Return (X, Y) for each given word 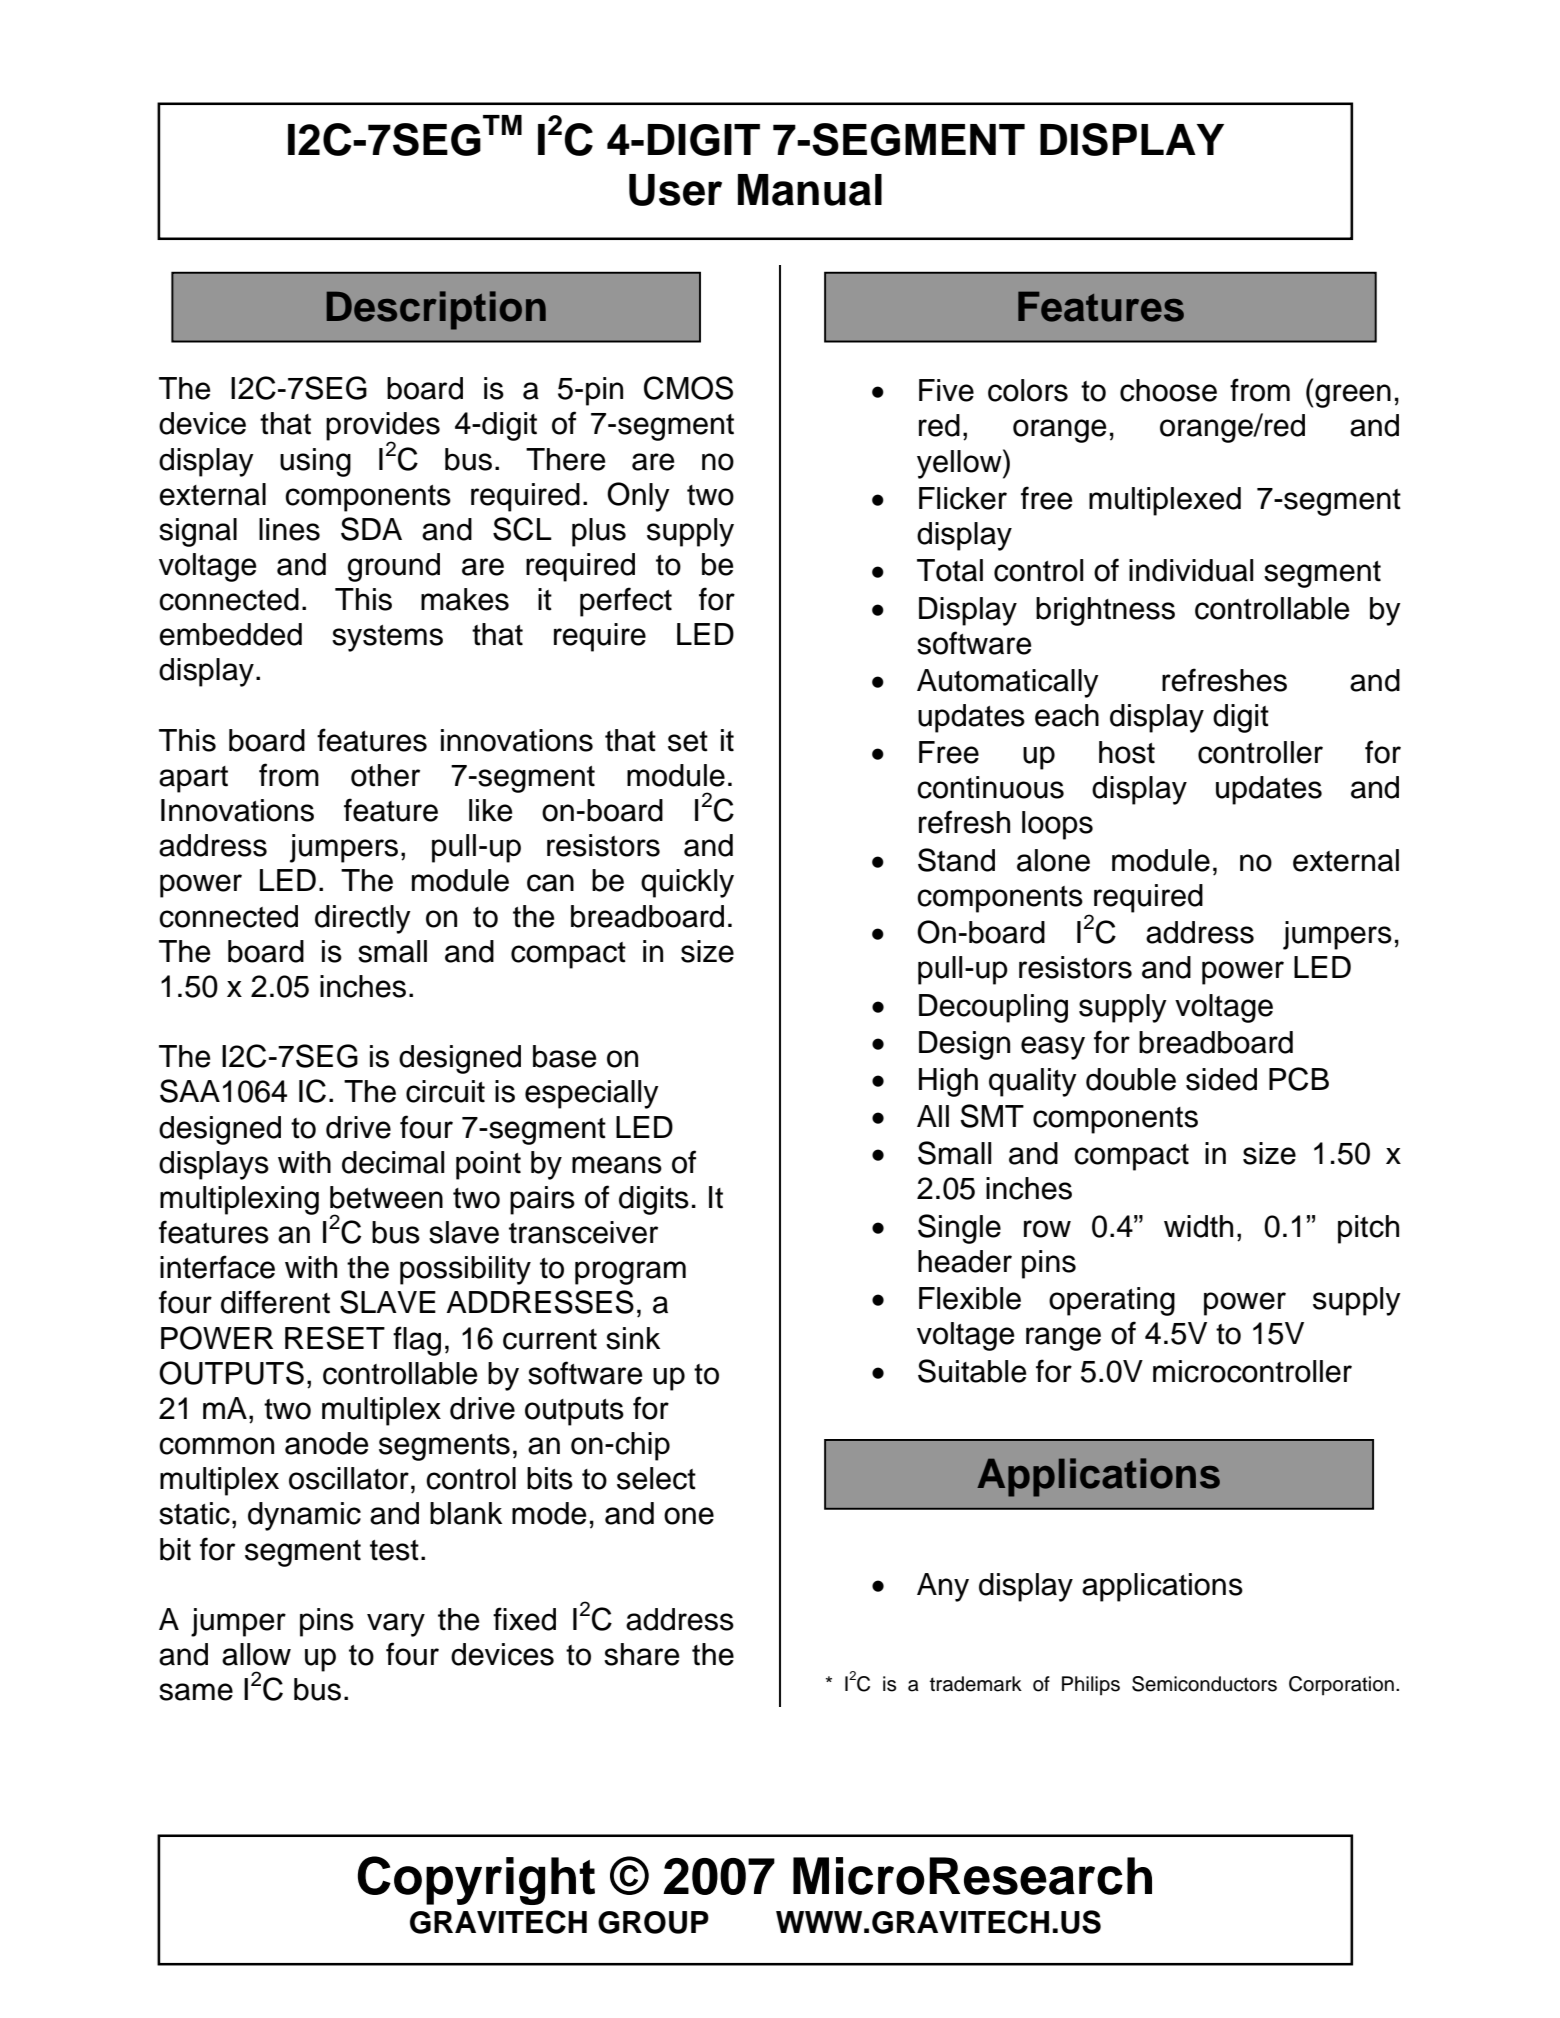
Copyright (476, 1880)
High (948, 1082)
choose (1168, 390)
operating (1112, 1301)
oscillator (349, 1478)
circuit (445, 1091)
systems (387, 638)
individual (1191, 570)
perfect (626, 602)
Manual (810, 190)
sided (1221, 1079)
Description (436, 310)
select (656, 1478)
